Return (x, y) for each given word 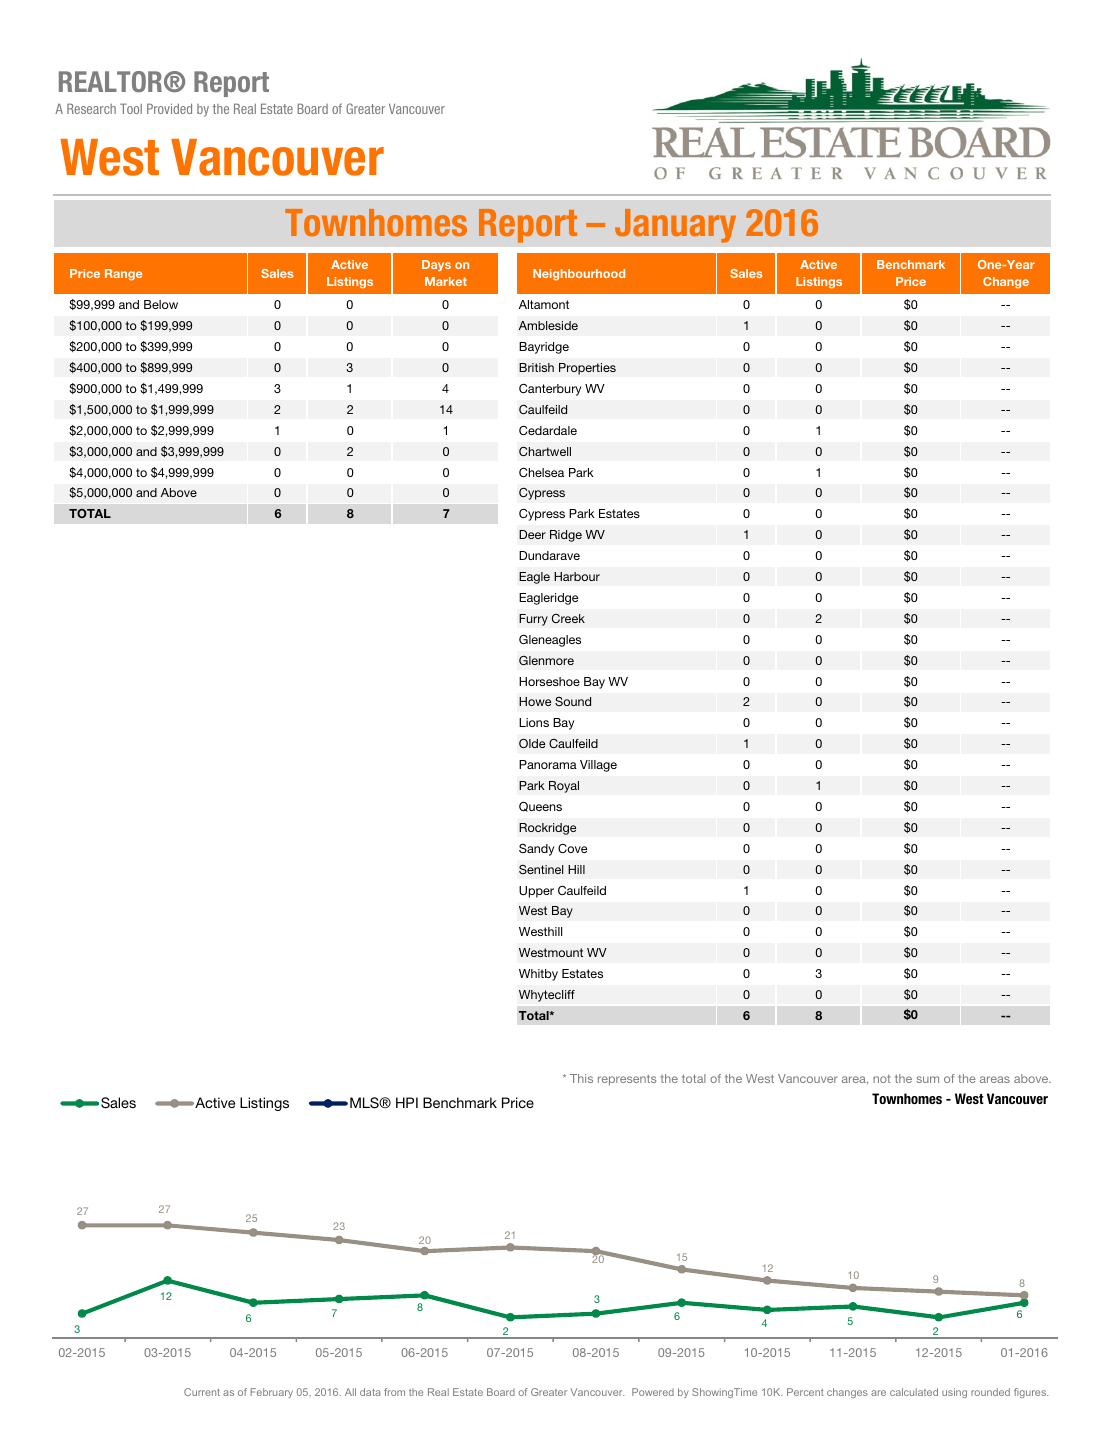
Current (202, 1392)
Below (161, 304)
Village (598, 766)
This (581, 1078)
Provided (169, 108)
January (675, 226)
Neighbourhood (579, 275)
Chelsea (541, 472)
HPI (407, 1102)
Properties (587, 369)
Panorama (548, 764)
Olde (532, 743)
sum (927, 1079)
